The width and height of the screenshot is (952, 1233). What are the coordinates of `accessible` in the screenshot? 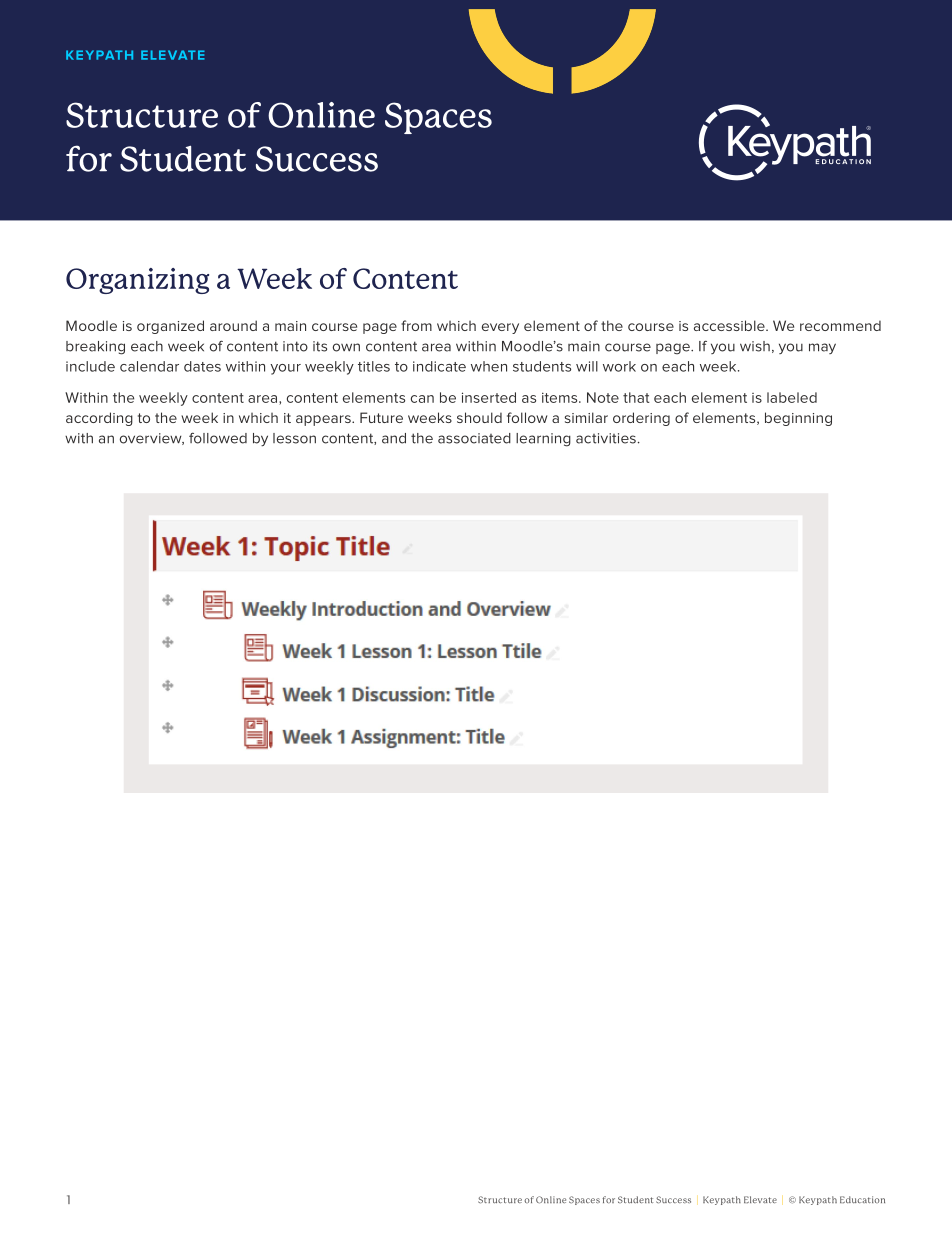 It's located at (730, 325).
